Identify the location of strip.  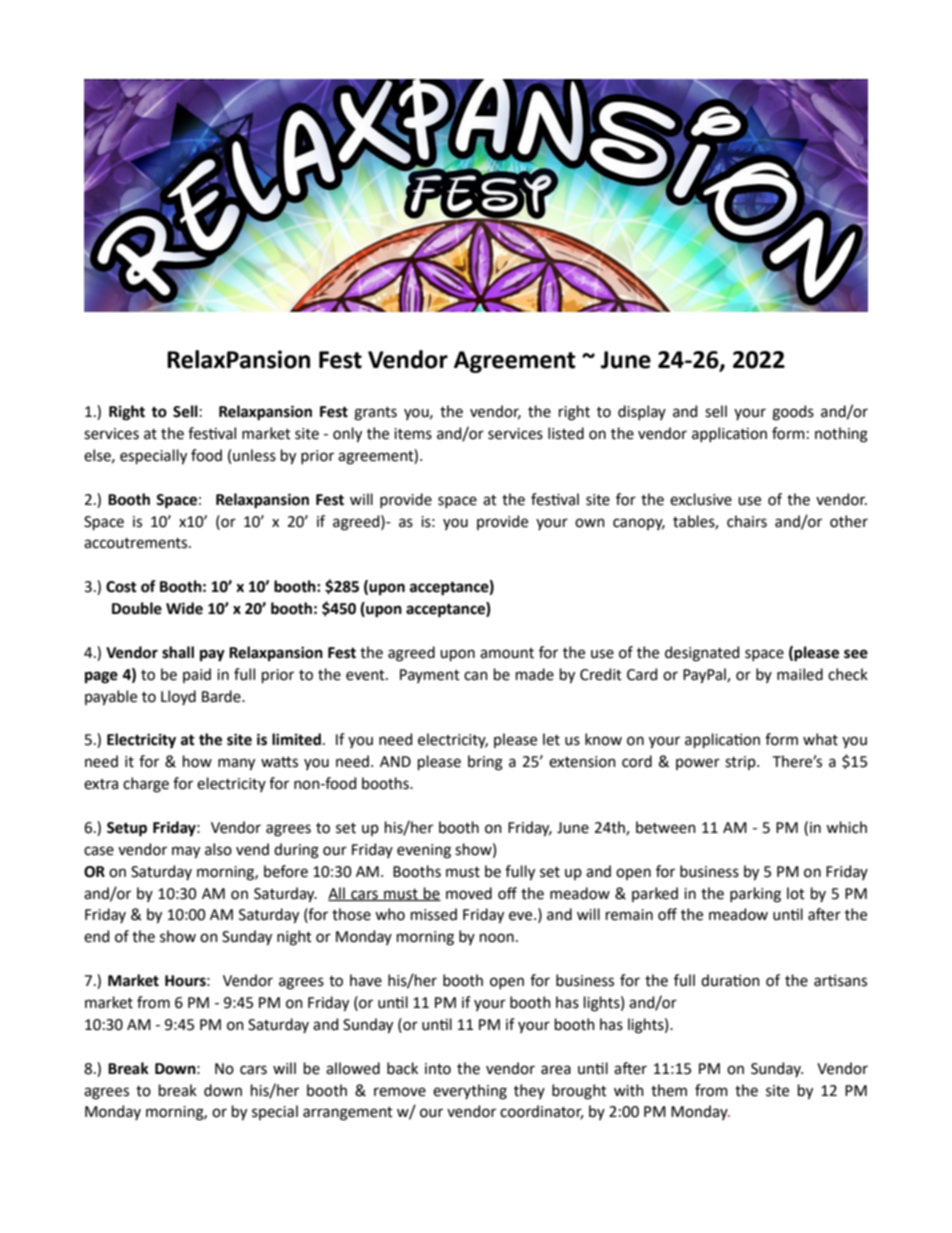
(741, 763).
